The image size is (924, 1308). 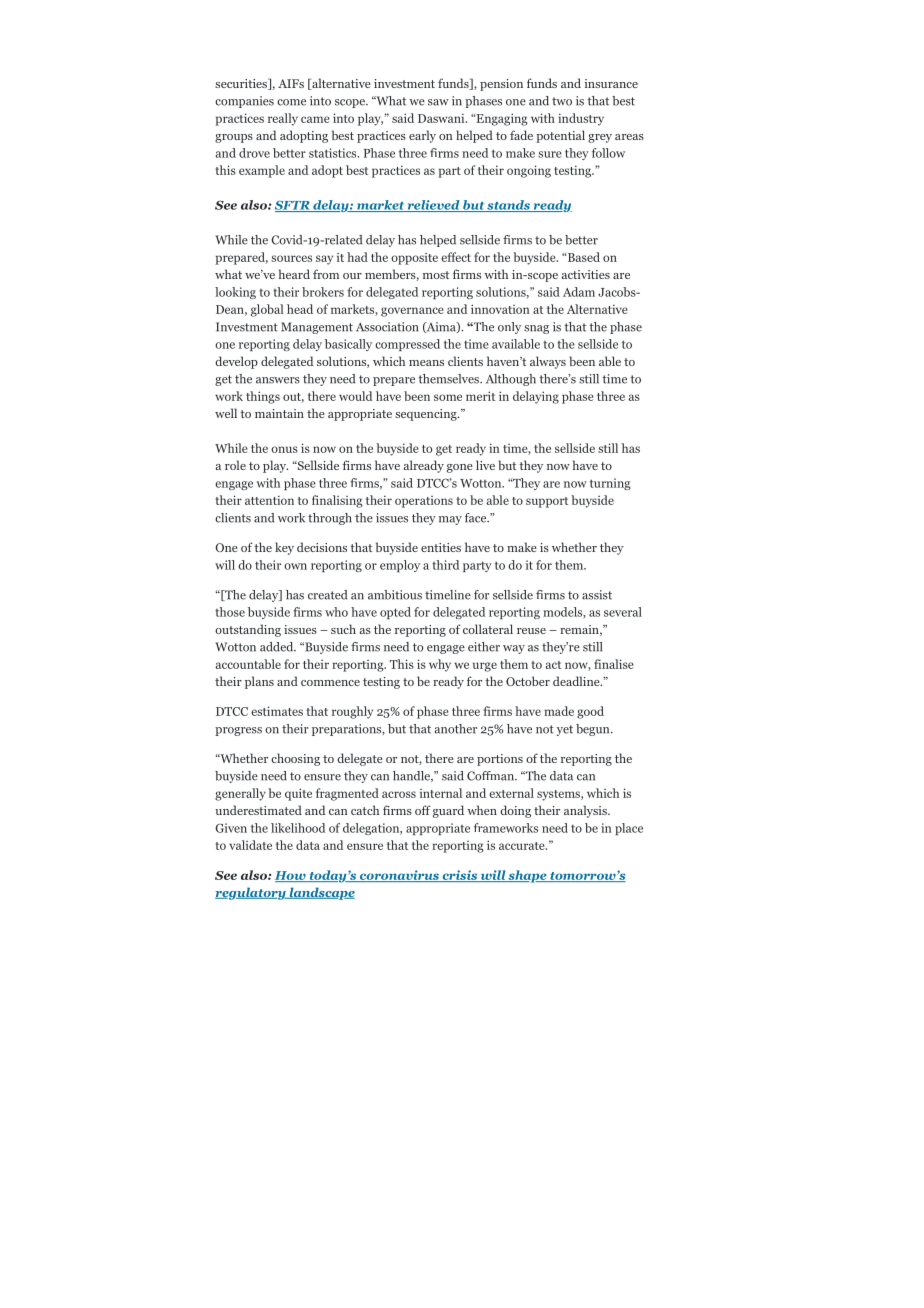 What do you see at coordinates (278, 380) in the screenshot?
I see `answers` at bounding box center [278, 380].
